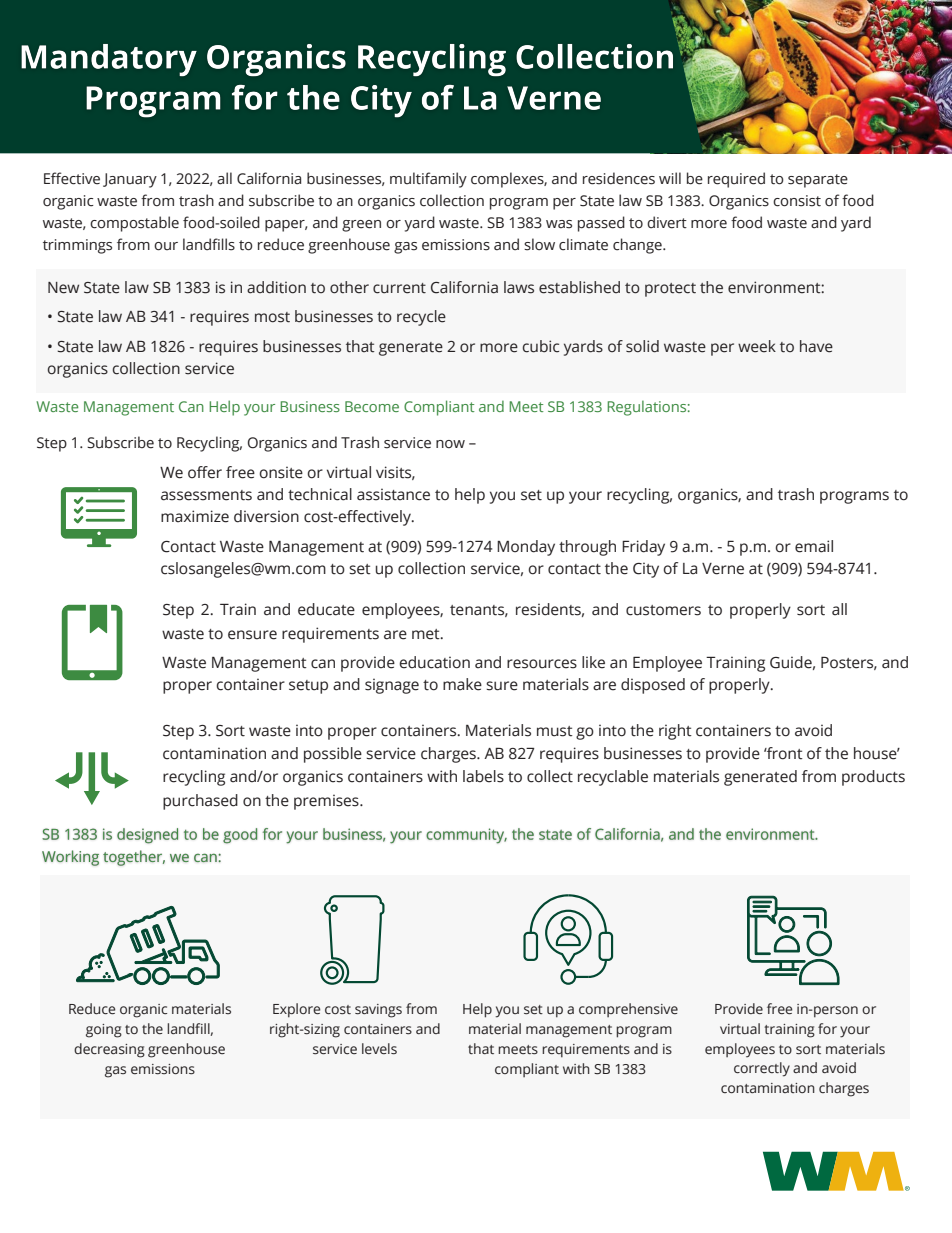 The image size is (952, 1233). What do you see at coordinates (539, 244) in the screenshot?
I see `slow` at bounding box center [539, 244].
